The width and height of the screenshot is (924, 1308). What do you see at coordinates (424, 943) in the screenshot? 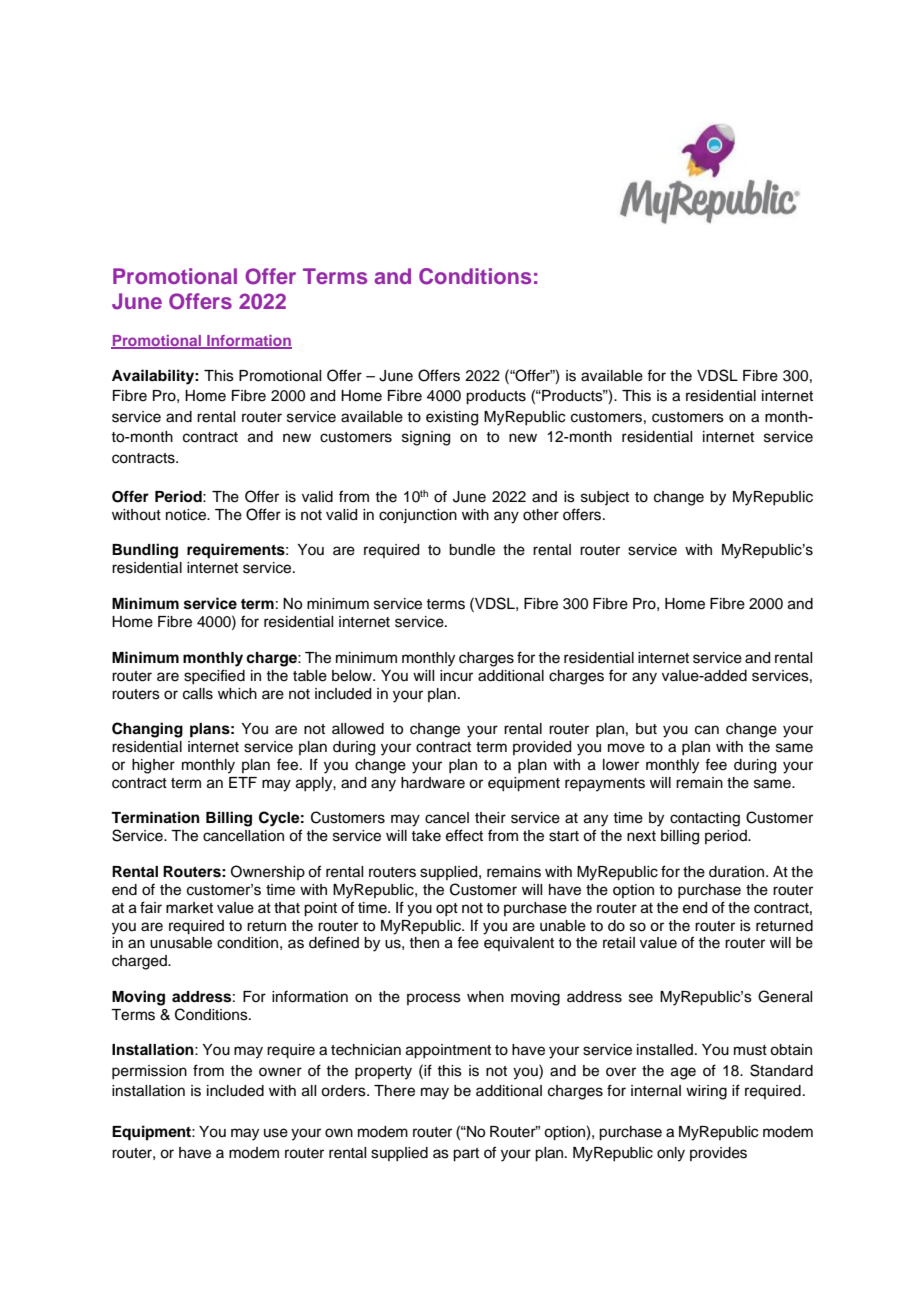
I see `then` at bounding box center [424, 943].
